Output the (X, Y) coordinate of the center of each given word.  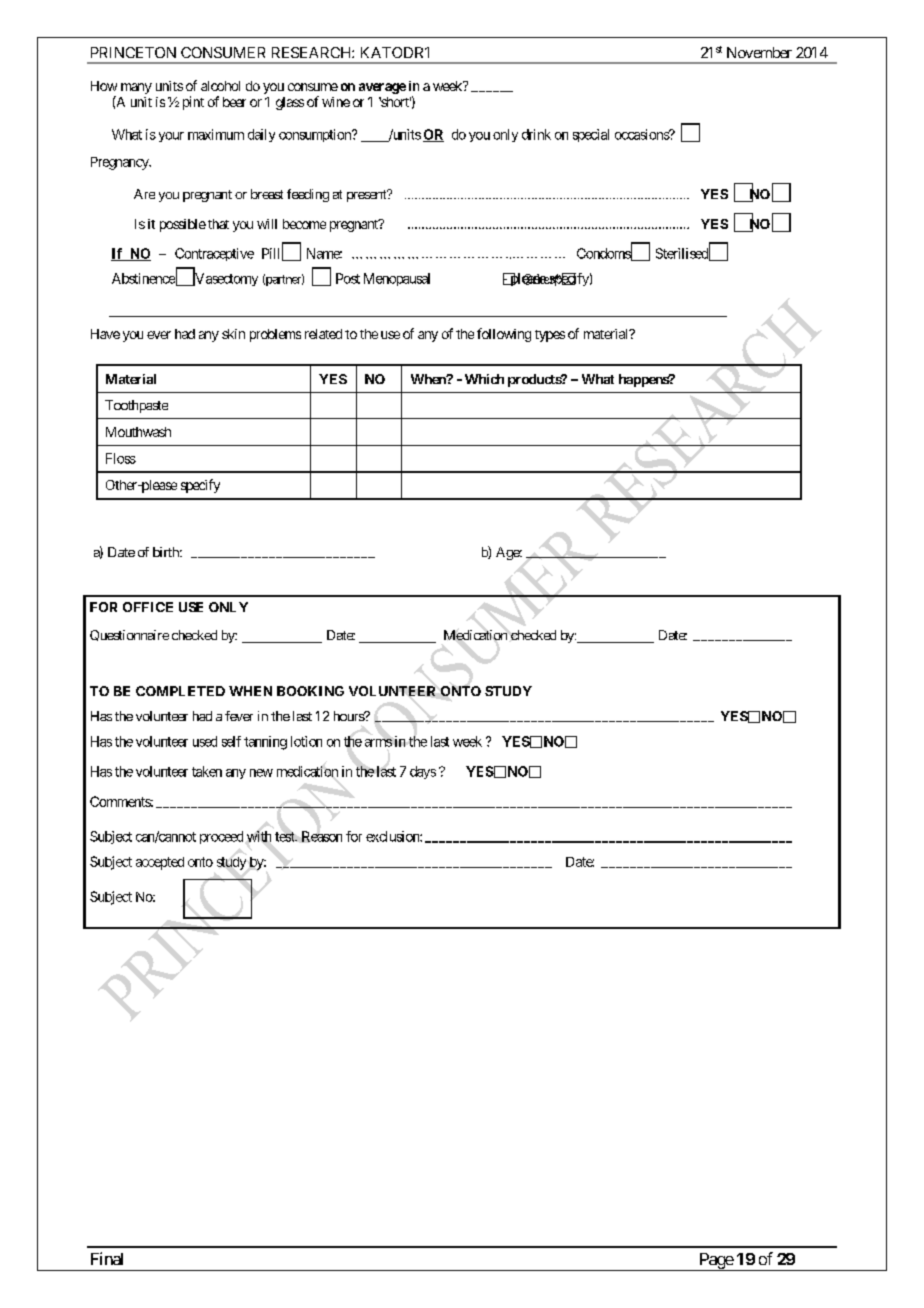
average (382, 88)
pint (193, 103)
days (423, 772)
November (759, 52)
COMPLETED (180, 691)
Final (107, 1258)
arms (378, 743)
